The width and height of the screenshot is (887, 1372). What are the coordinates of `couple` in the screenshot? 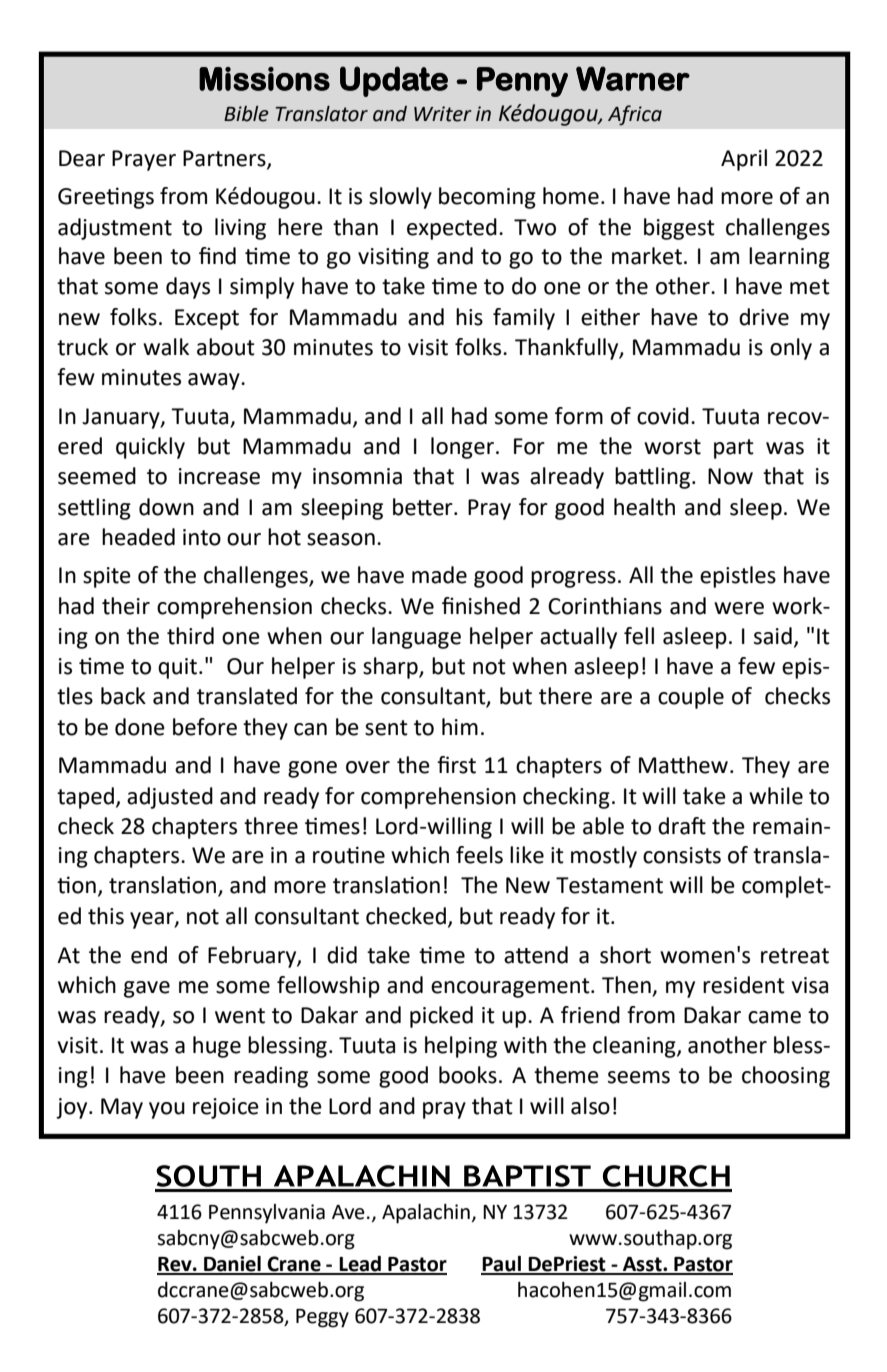 It's located at (691, 698).
